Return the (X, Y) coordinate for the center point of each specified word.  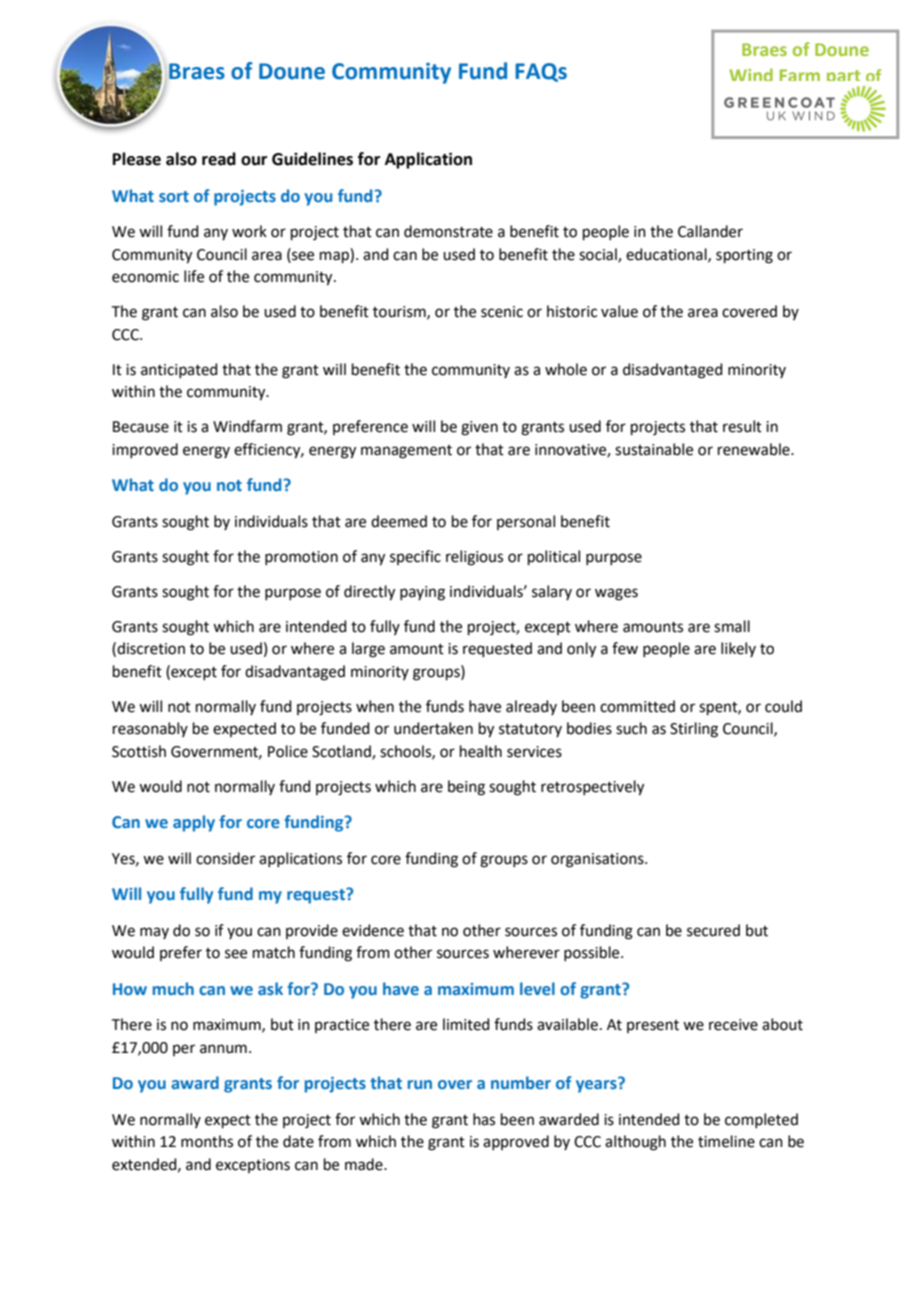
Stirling (694, 730)
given (479, 428)
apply (194, 823)
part (844, 79)
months (207, 1141)
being (466, 788)
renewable (755, 449)
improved (145, 450)
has (484, 1119)
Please (137, 159)
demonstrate (448, 231)
